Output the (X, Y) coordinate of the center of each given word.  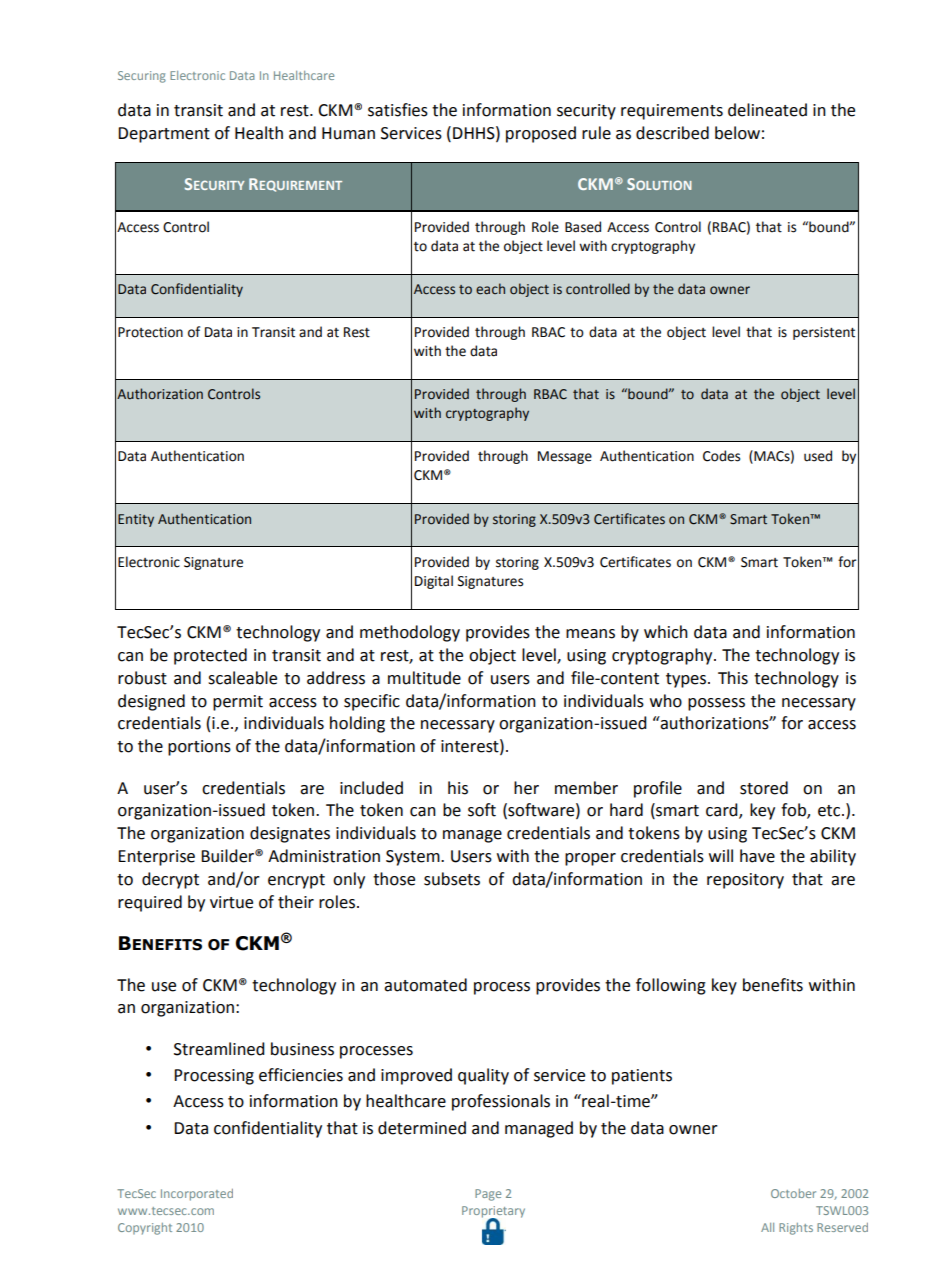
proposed (541, 134)
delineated (767, 110)
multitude (424, 678)
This (733, 678)
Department (164, 135)
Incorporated (197, 1195)
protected (210, 656)
